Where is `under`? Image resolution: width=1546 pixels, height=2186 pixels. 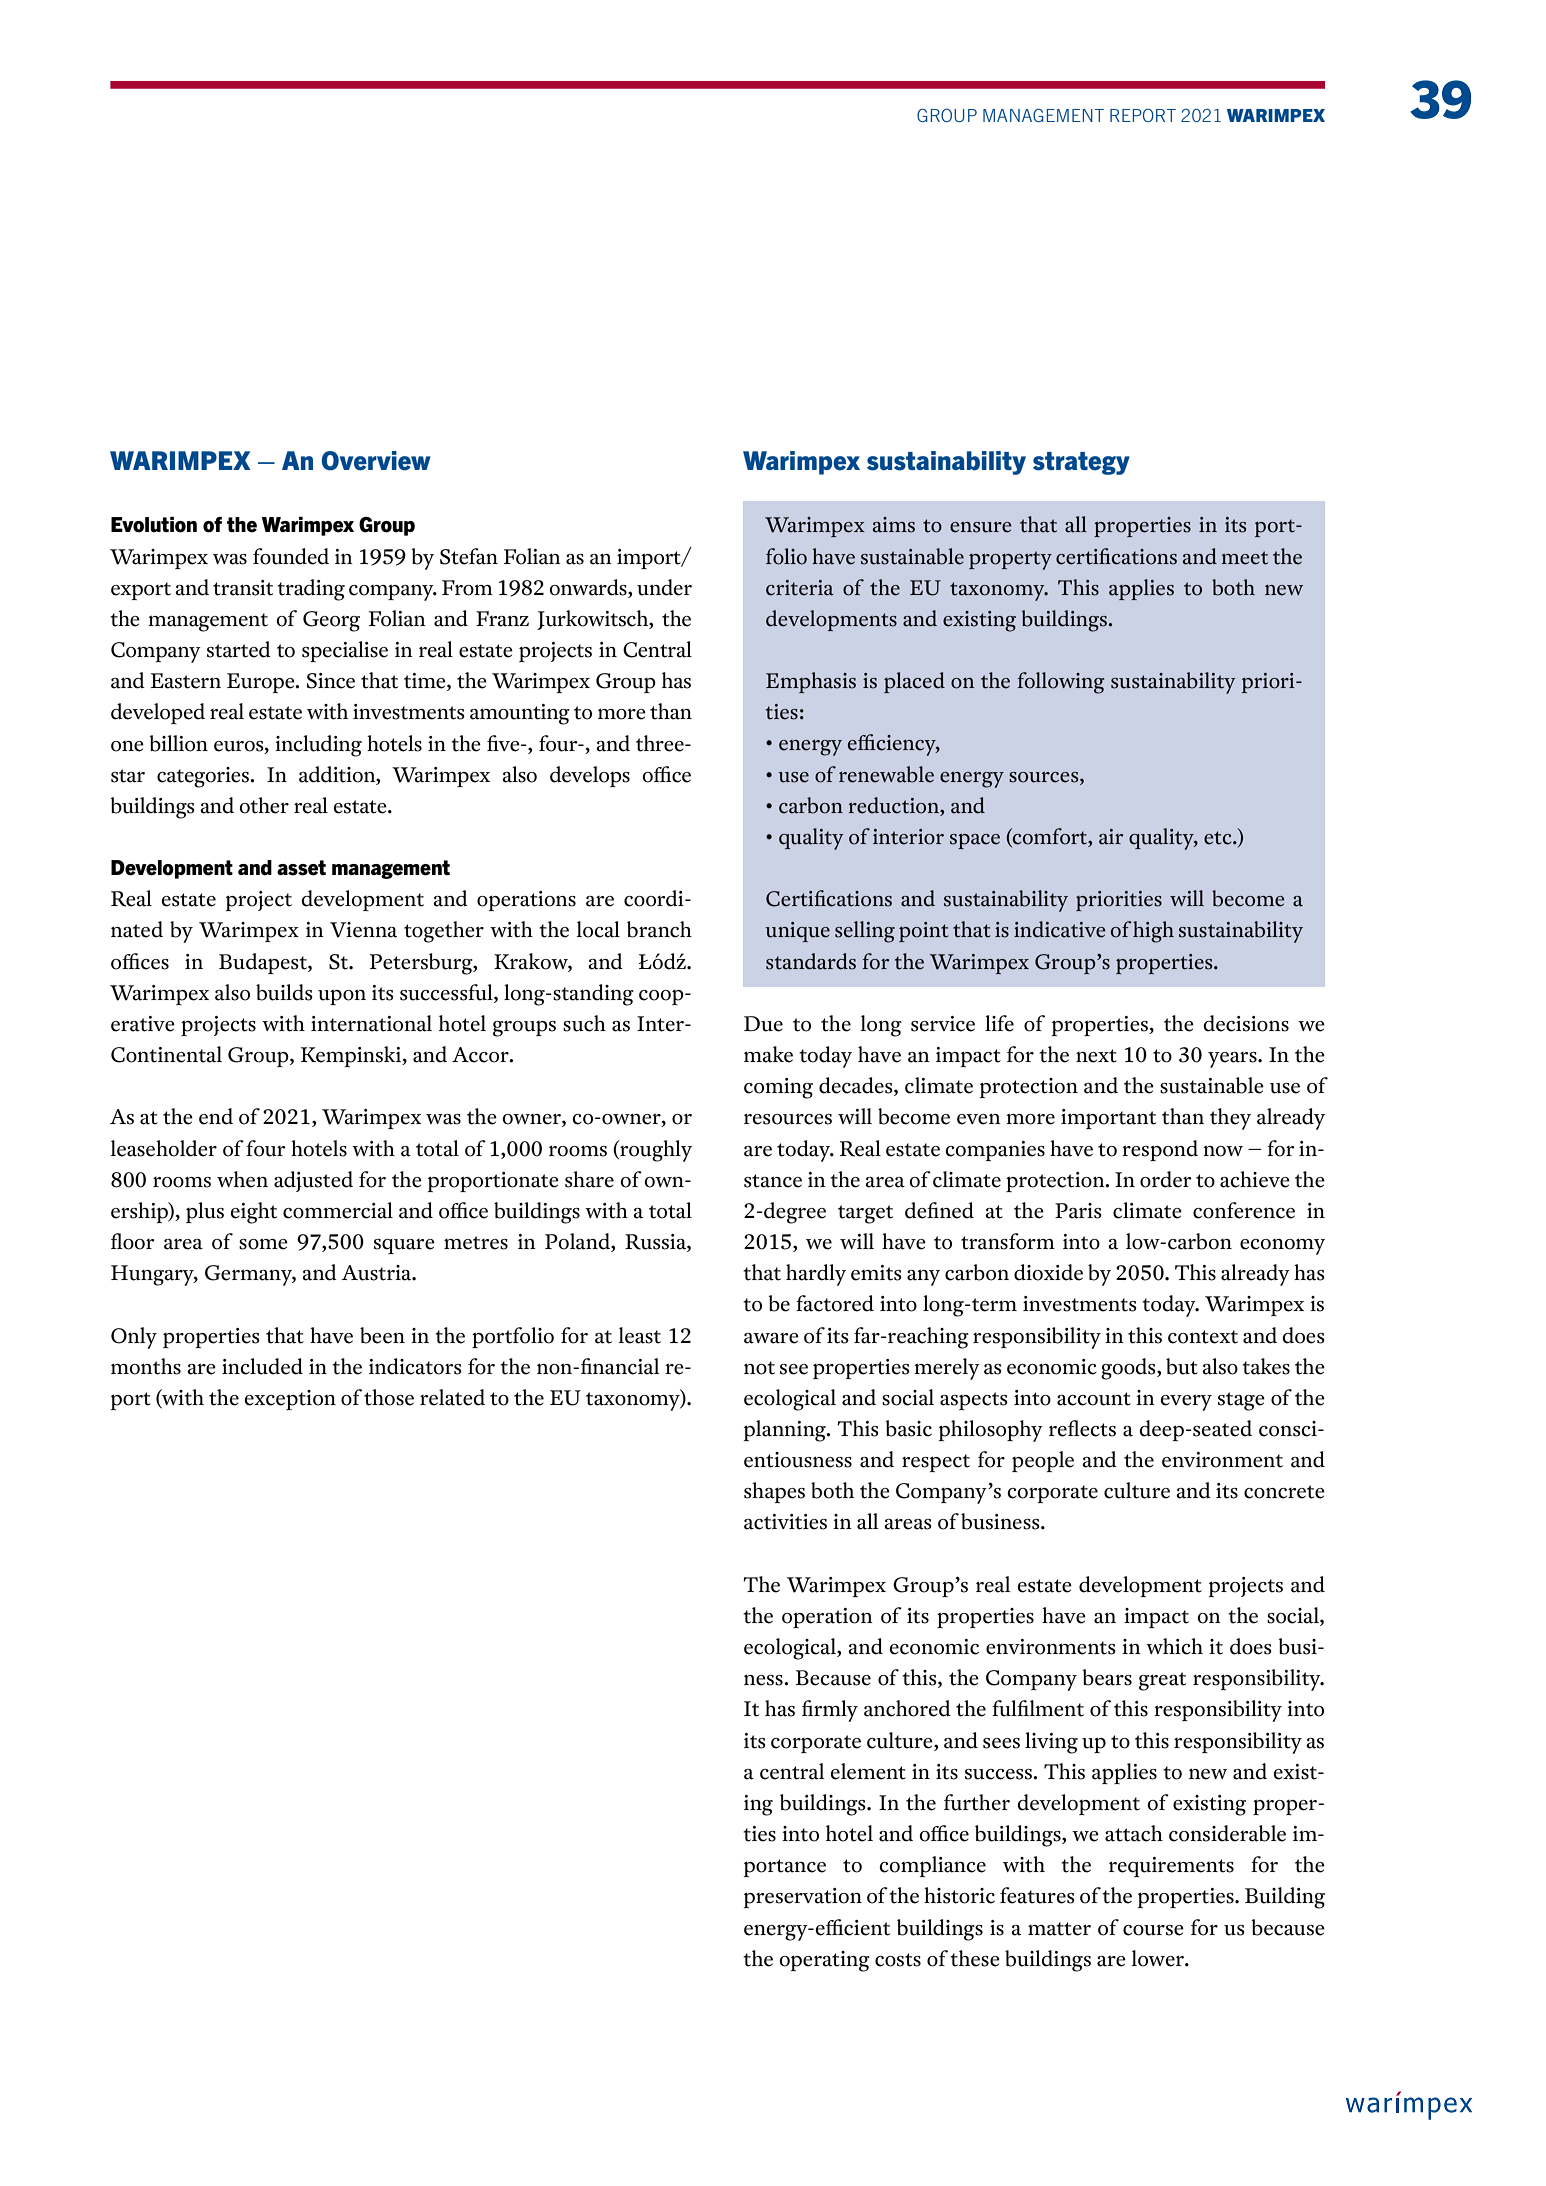
under is located at coordinates (664, 587).
